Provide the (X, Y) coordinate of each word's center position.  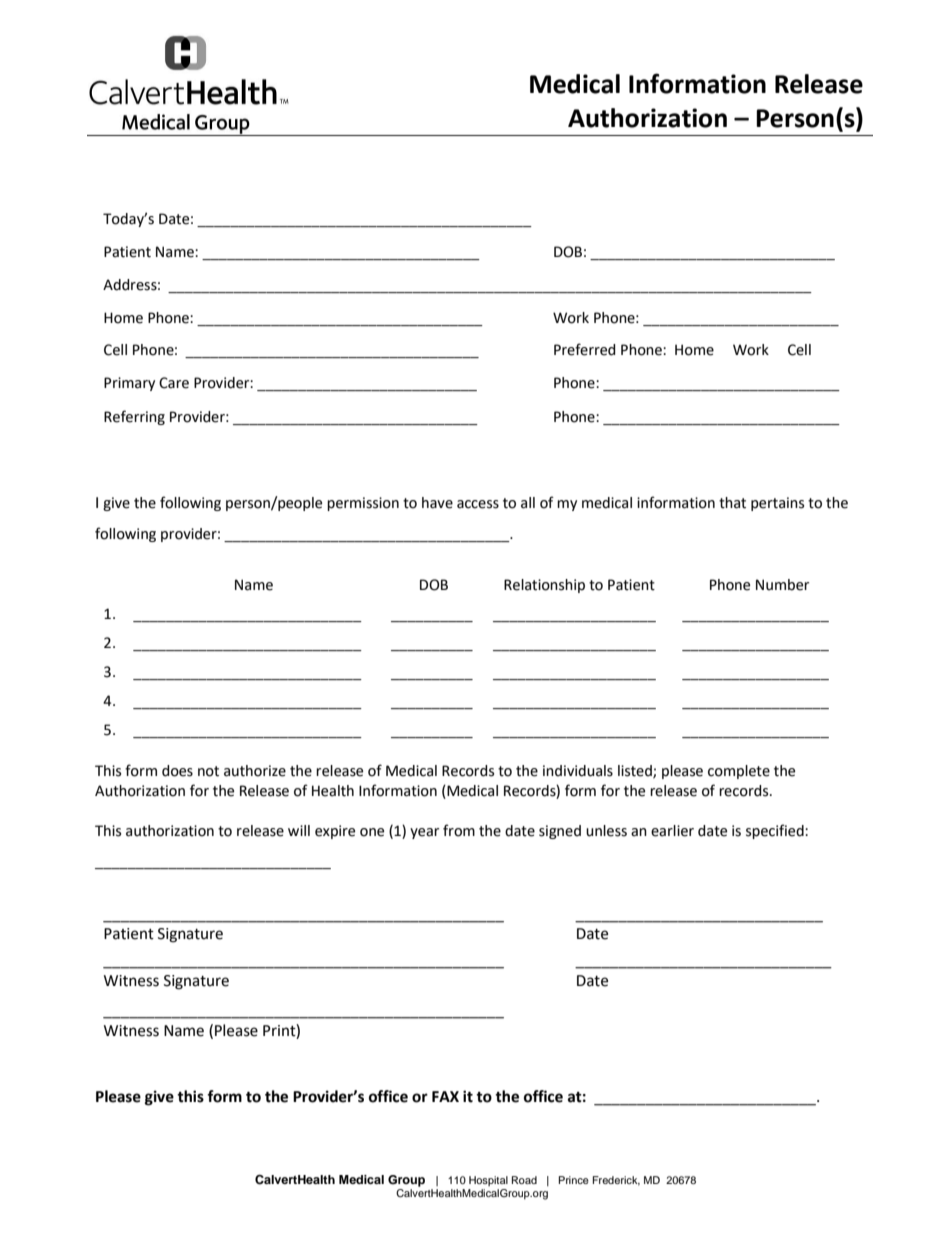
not (208, 771)
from (459, 830)
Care (174, 383)
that (732, 503)
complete (739, 772)
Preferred (585, 349)
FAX (445, 1096)
